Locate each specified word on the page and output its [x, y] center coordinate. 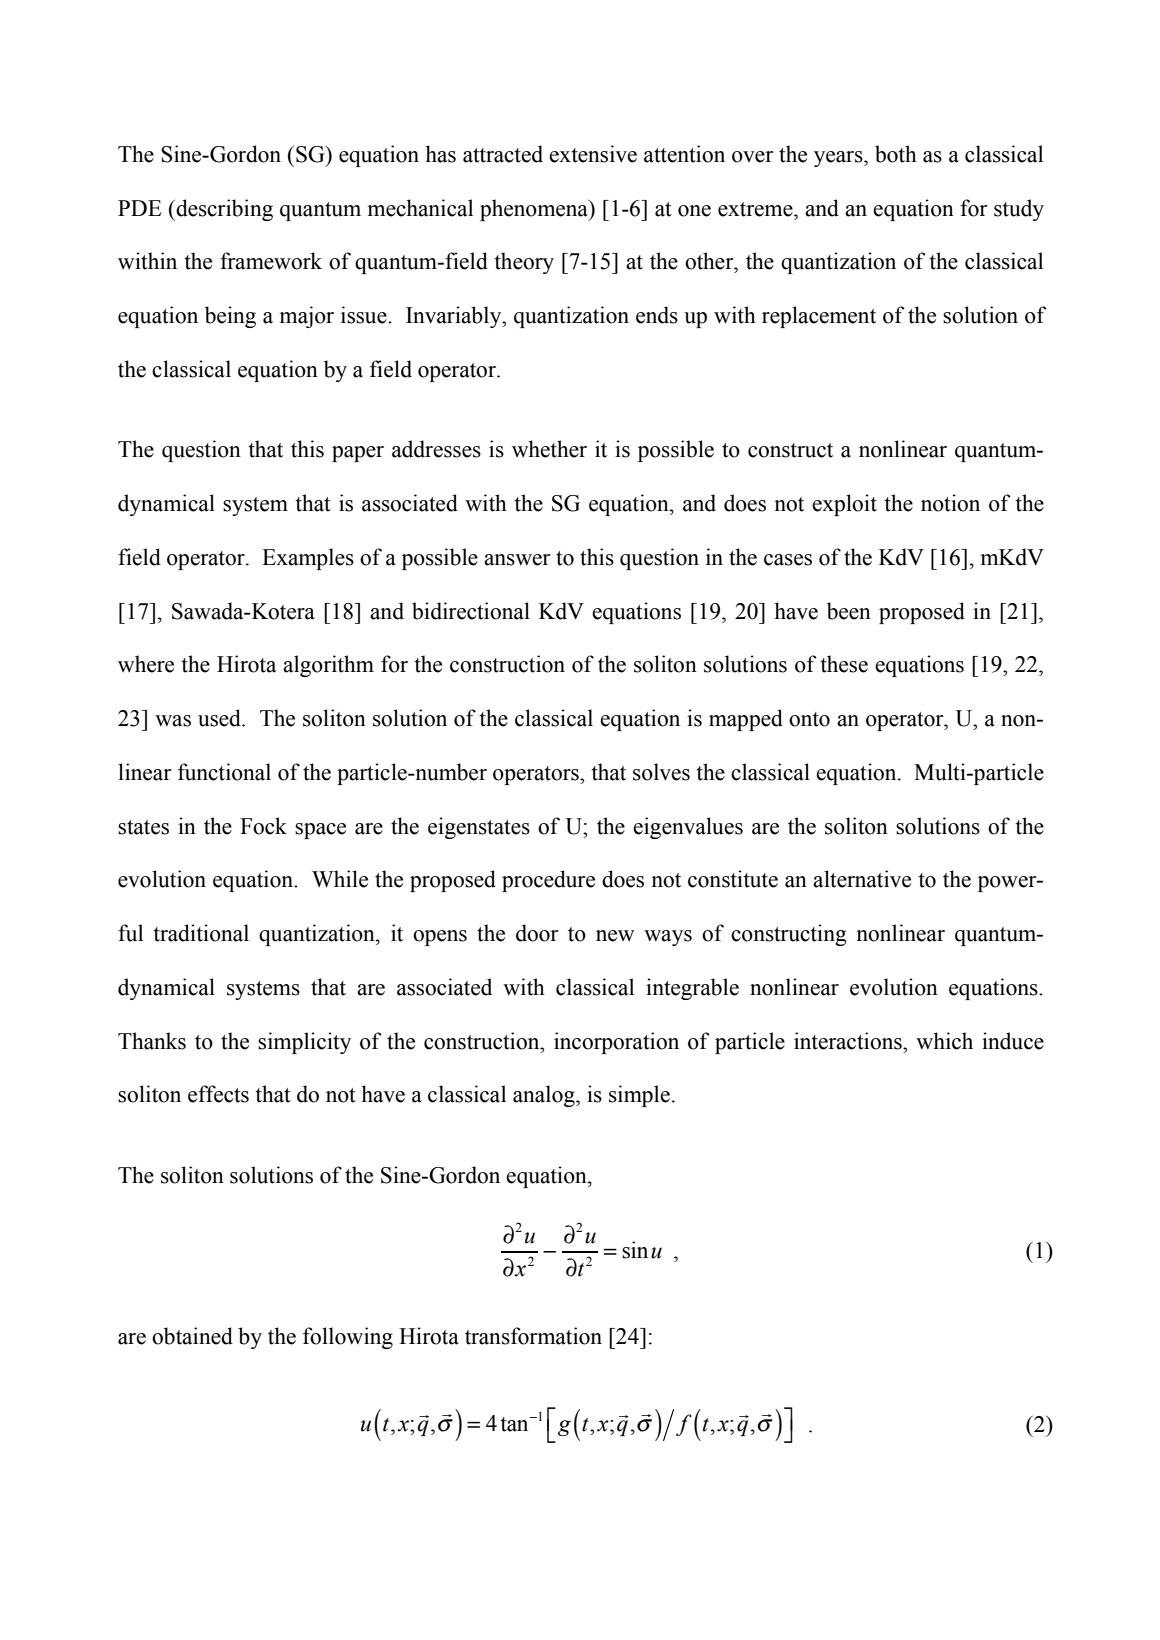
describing [223, 210]
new [615, 936]
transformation [533, 1336]
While [340, 879]
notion [950, 503]
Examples [308, 559]
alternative [862, 879]
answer [517, 560]
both [896, 154]
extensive [593, 154]
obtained [192, 1336]
